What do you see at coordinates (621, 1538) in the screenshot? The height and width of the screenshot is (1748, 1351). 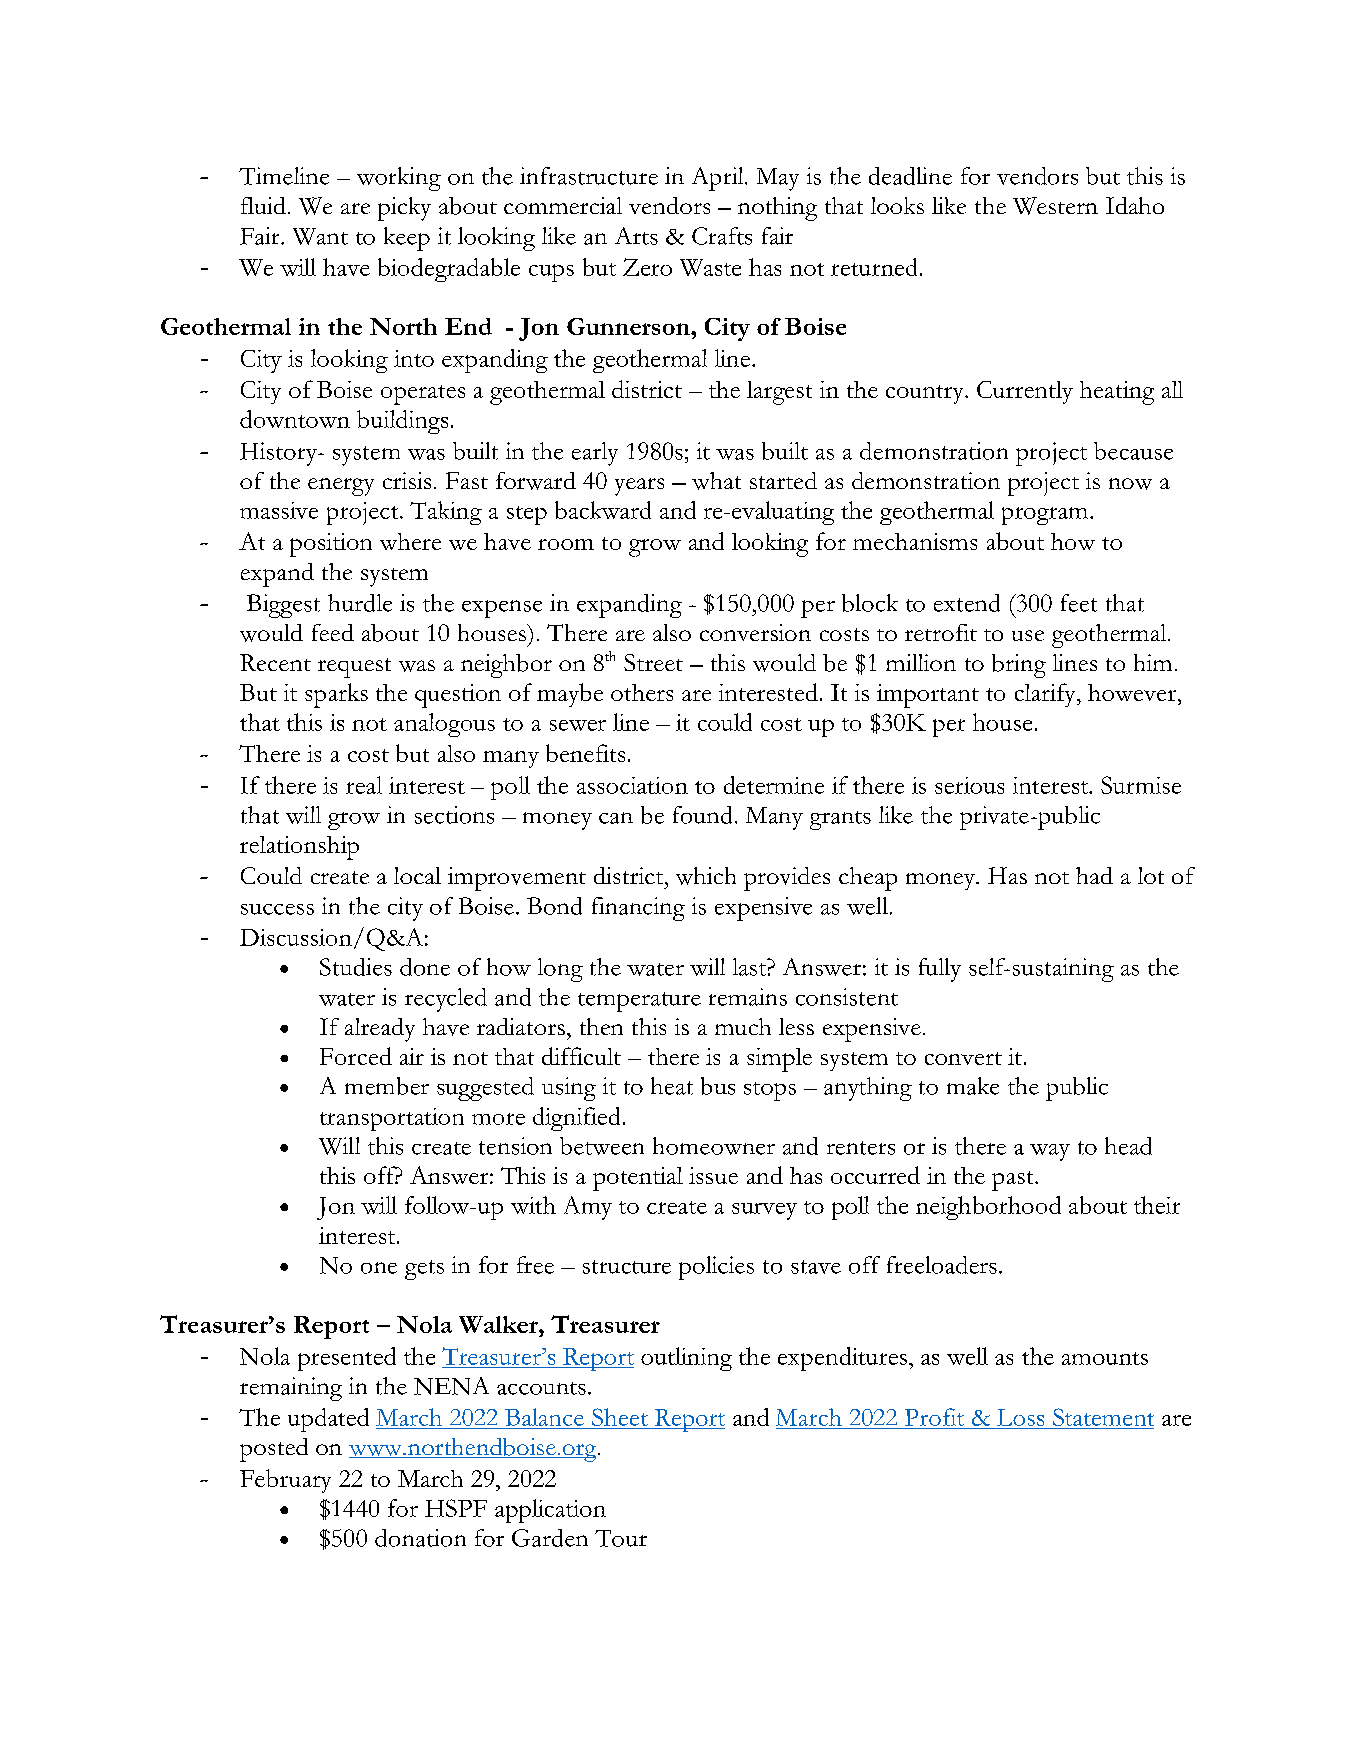 I see `Tour` at bounding box center [621, 1538].
